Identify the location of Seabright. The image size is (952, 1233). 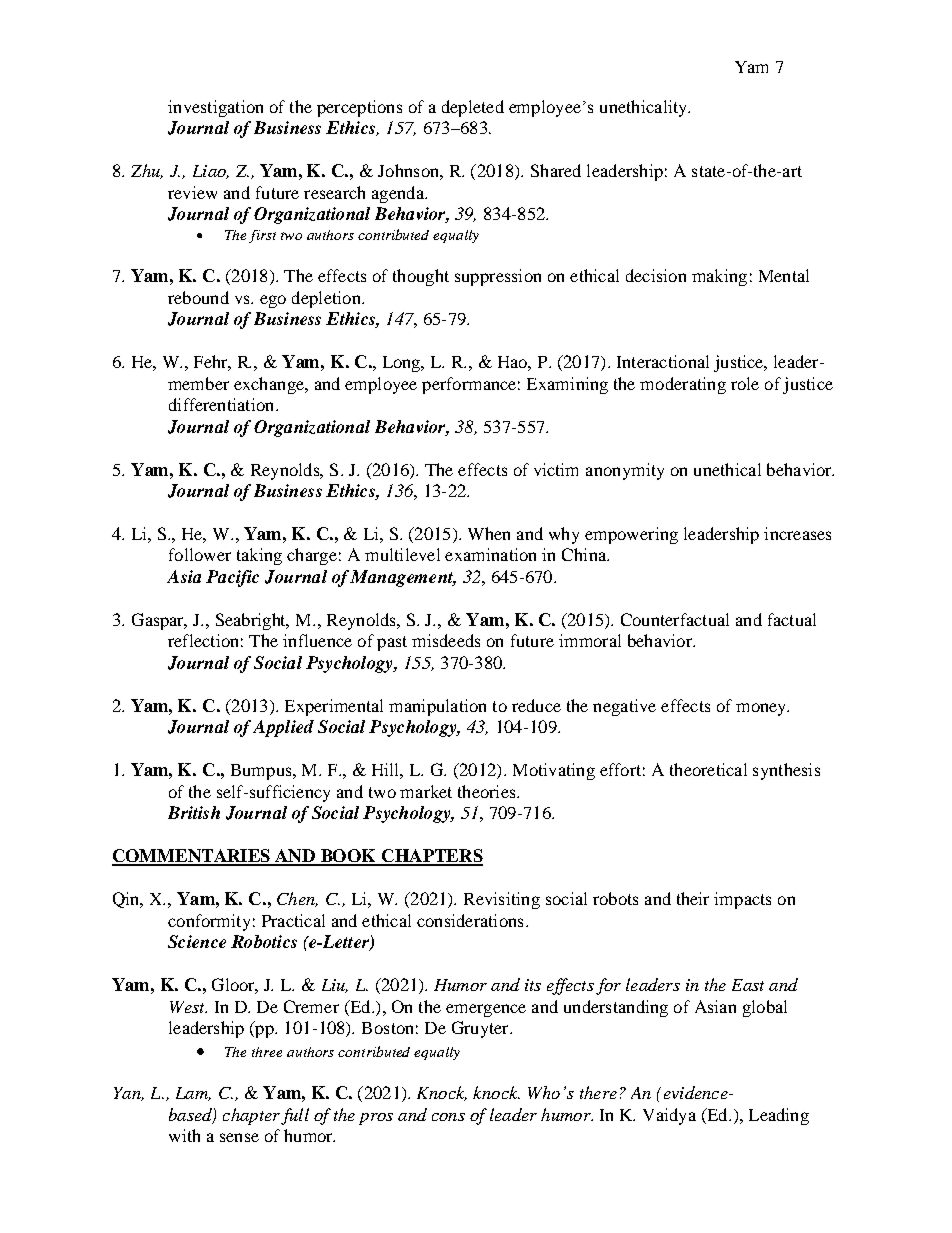
(252, 621).
